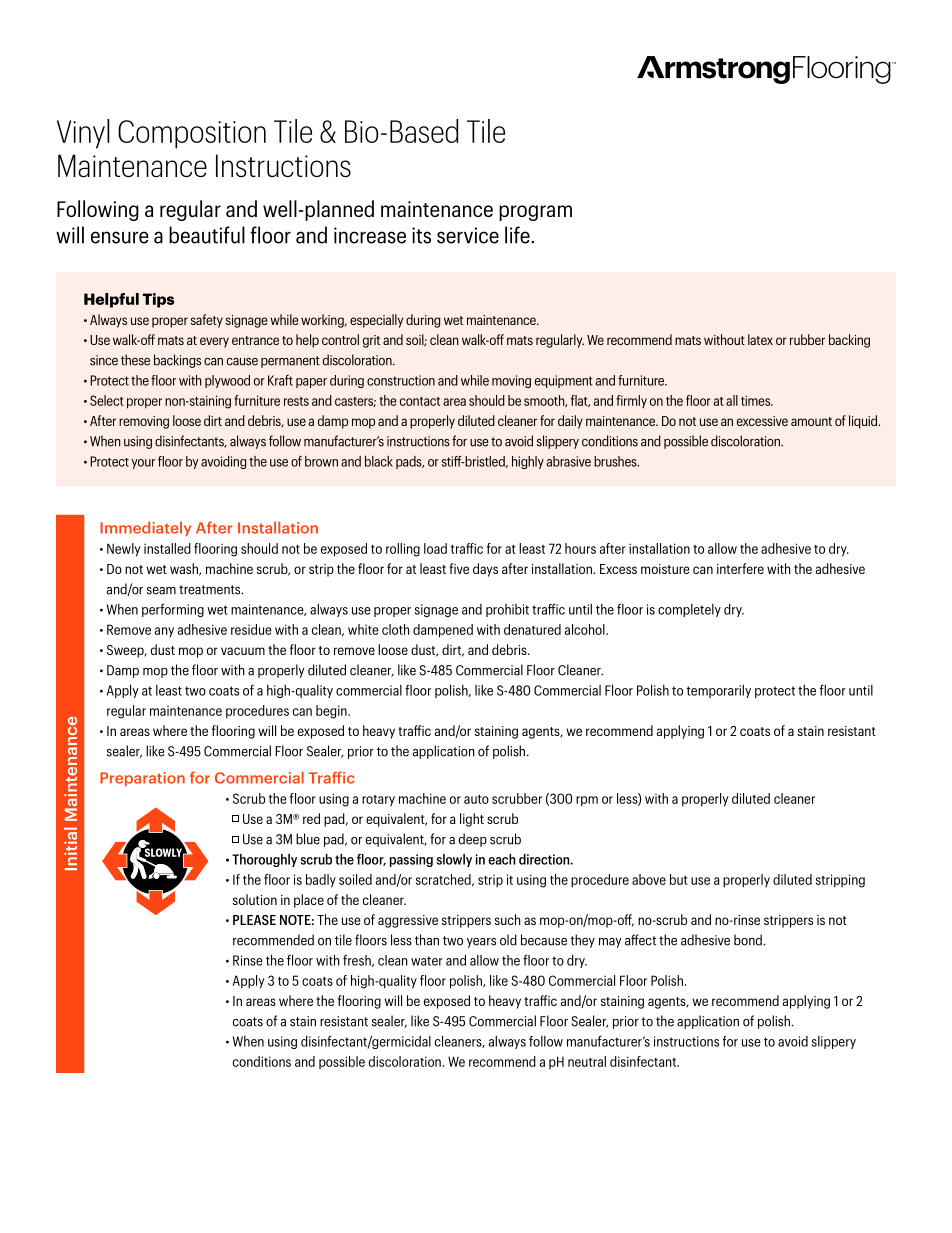 Image resolution: width=952 pixels, height=1233 pixels. Describe the element at coordinates (192, 134) in the screenshot. I see `Composition` at that location.
